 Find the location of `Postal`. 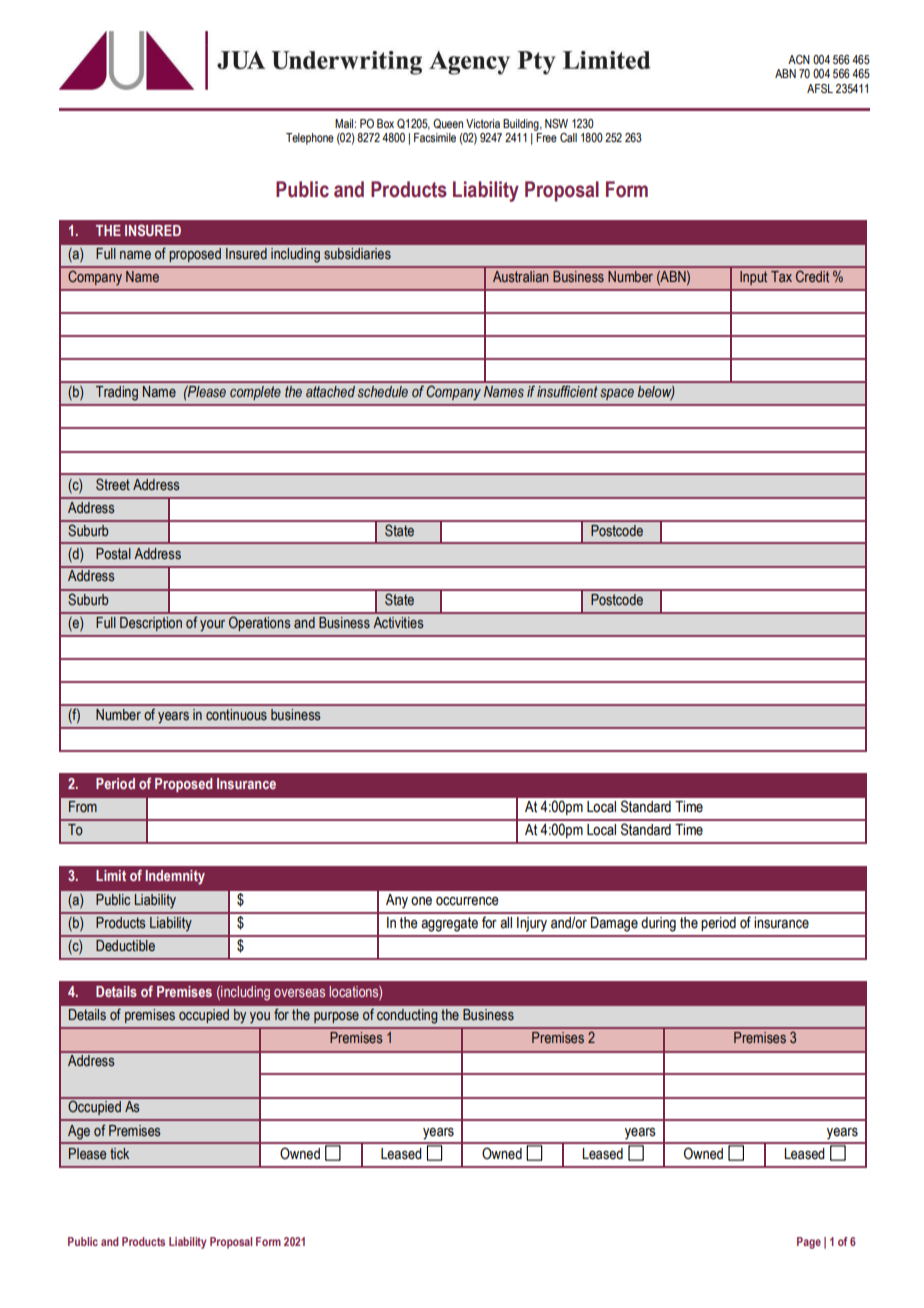

Postal is located at coordinates (113, 554).
